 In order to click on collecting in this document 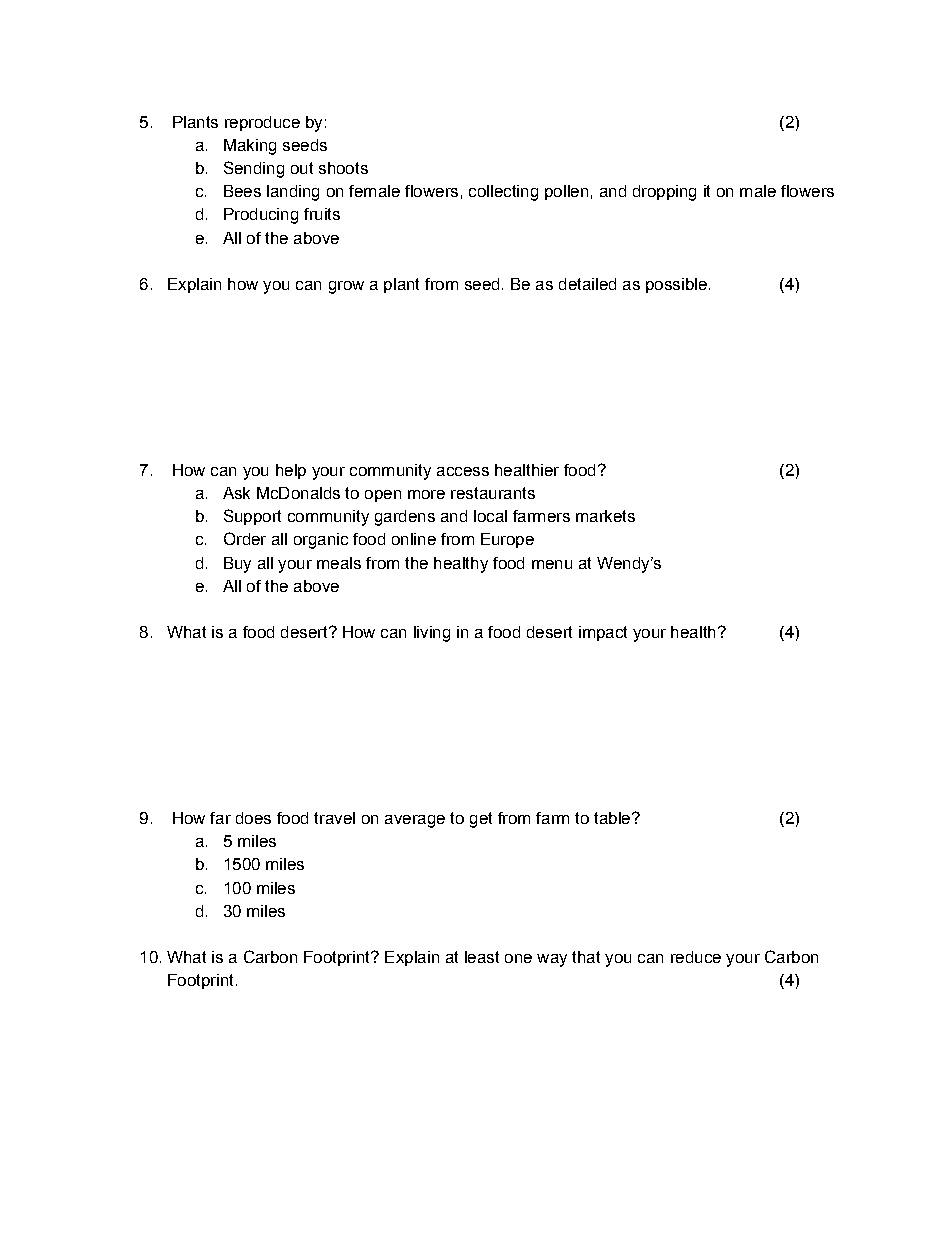, I will do `click(503, 193)`.
